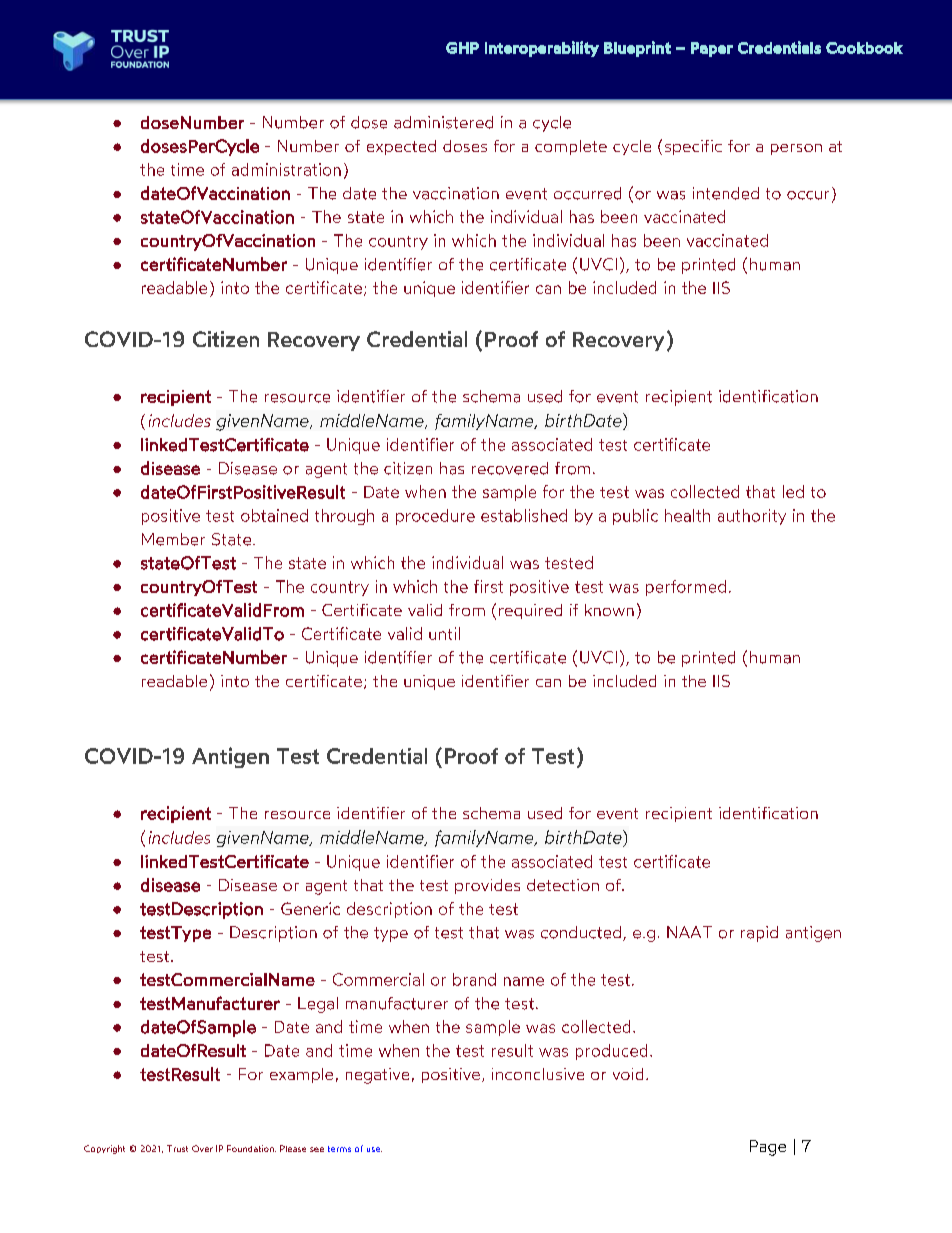  I want to click on performed, so click(686, 588).
